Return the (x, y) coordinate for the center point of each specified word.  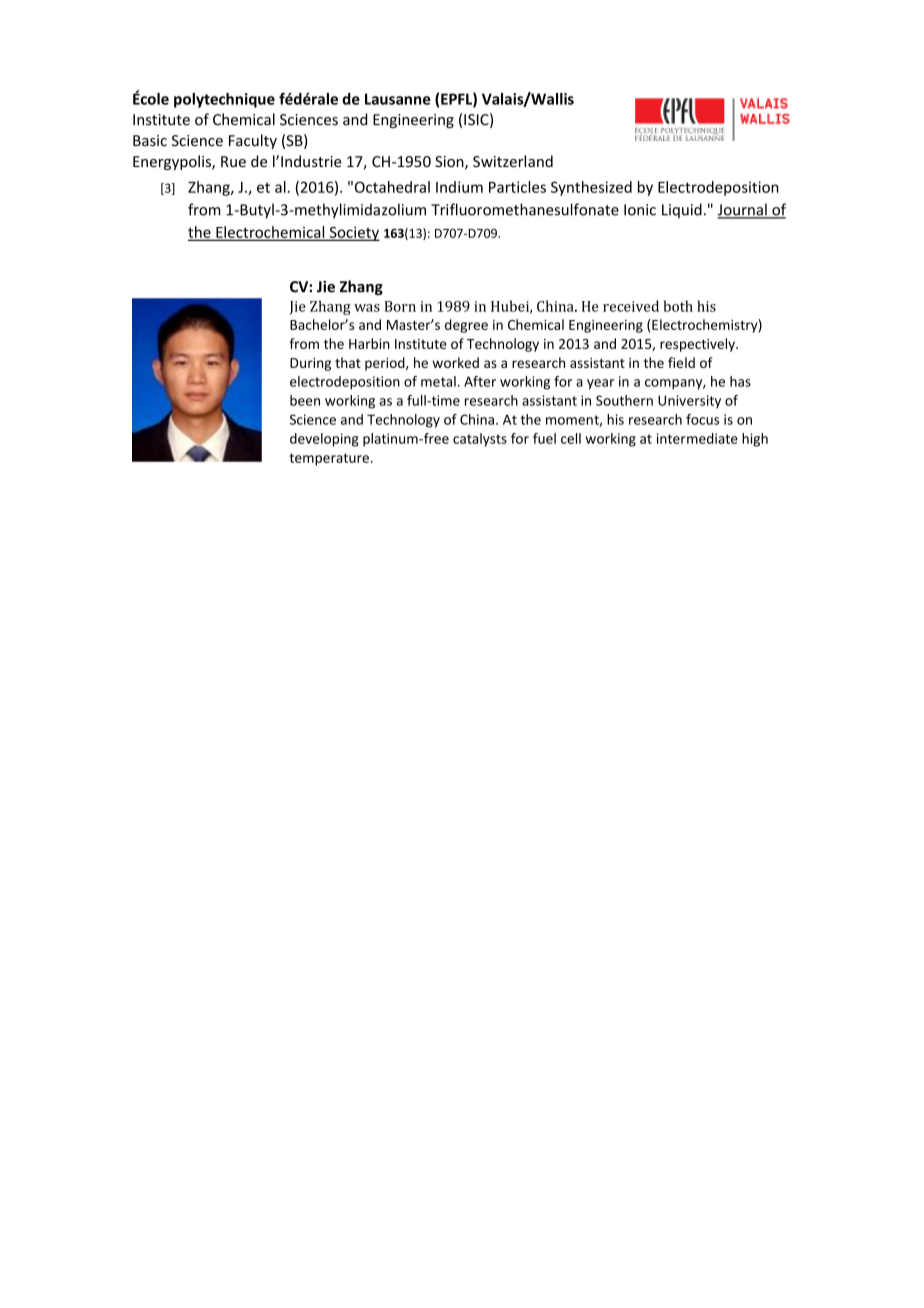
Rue (233, 162)
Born (400, 306)
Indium (459, 187)
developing (324, 440)
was (367, 308)
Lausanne (398, 99)
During (310, 364)
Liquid (682, 210)
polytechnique (224, 100)
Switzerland (513, 161)
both (678, 306)
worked (455, 362)
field (681, 362)
